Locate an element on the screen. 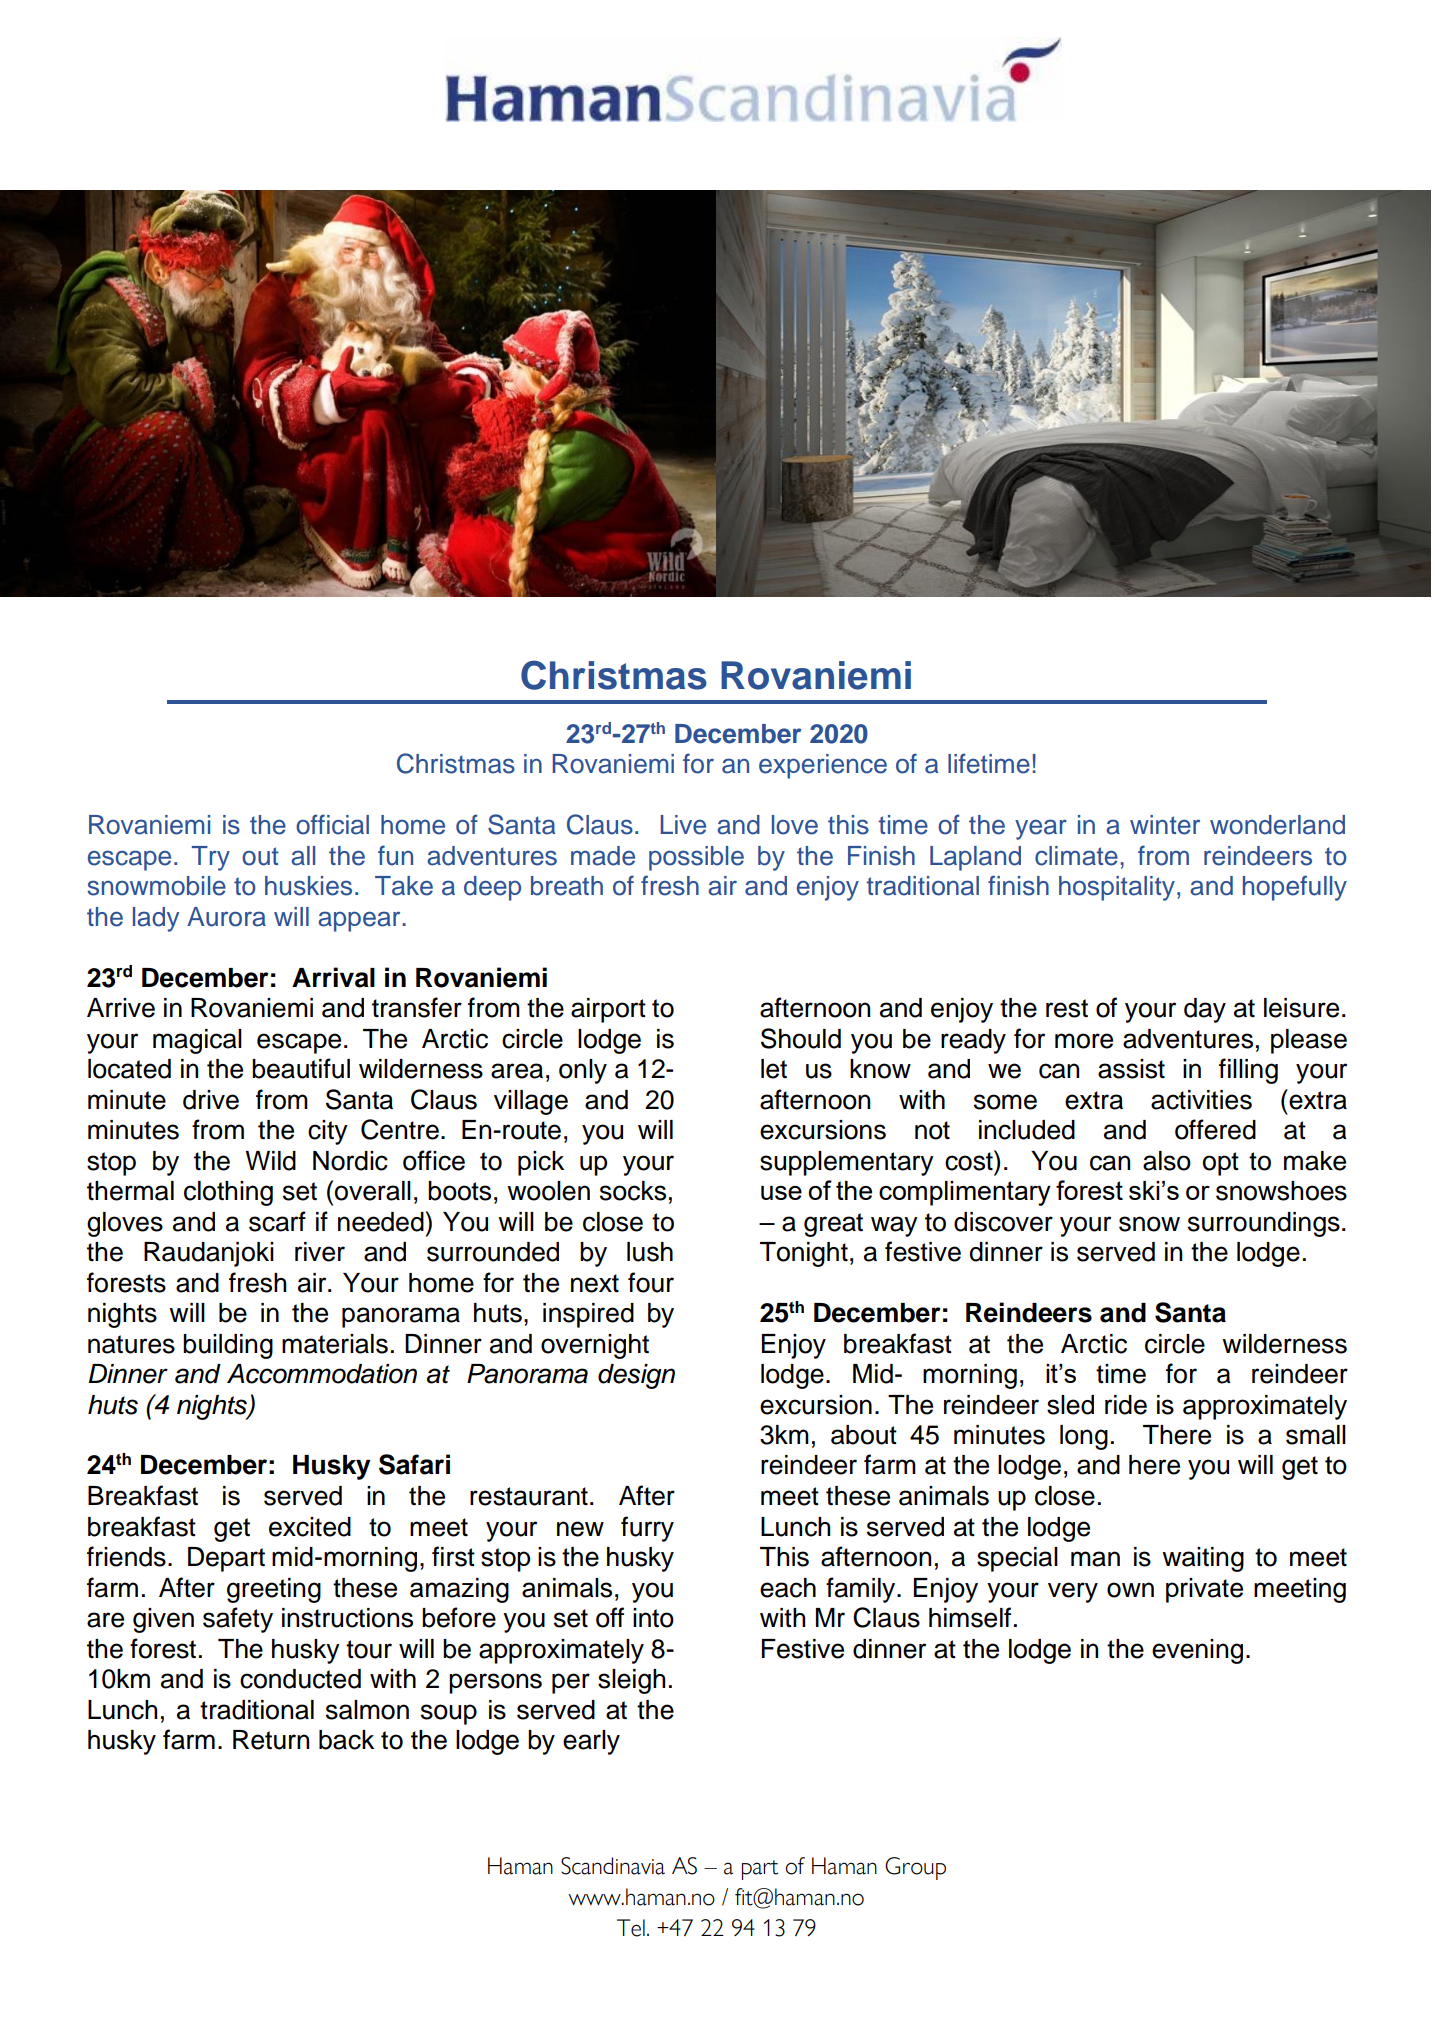 This screenshot has width=1434, height=2029. Return is located at coordinates (271, 1740).
